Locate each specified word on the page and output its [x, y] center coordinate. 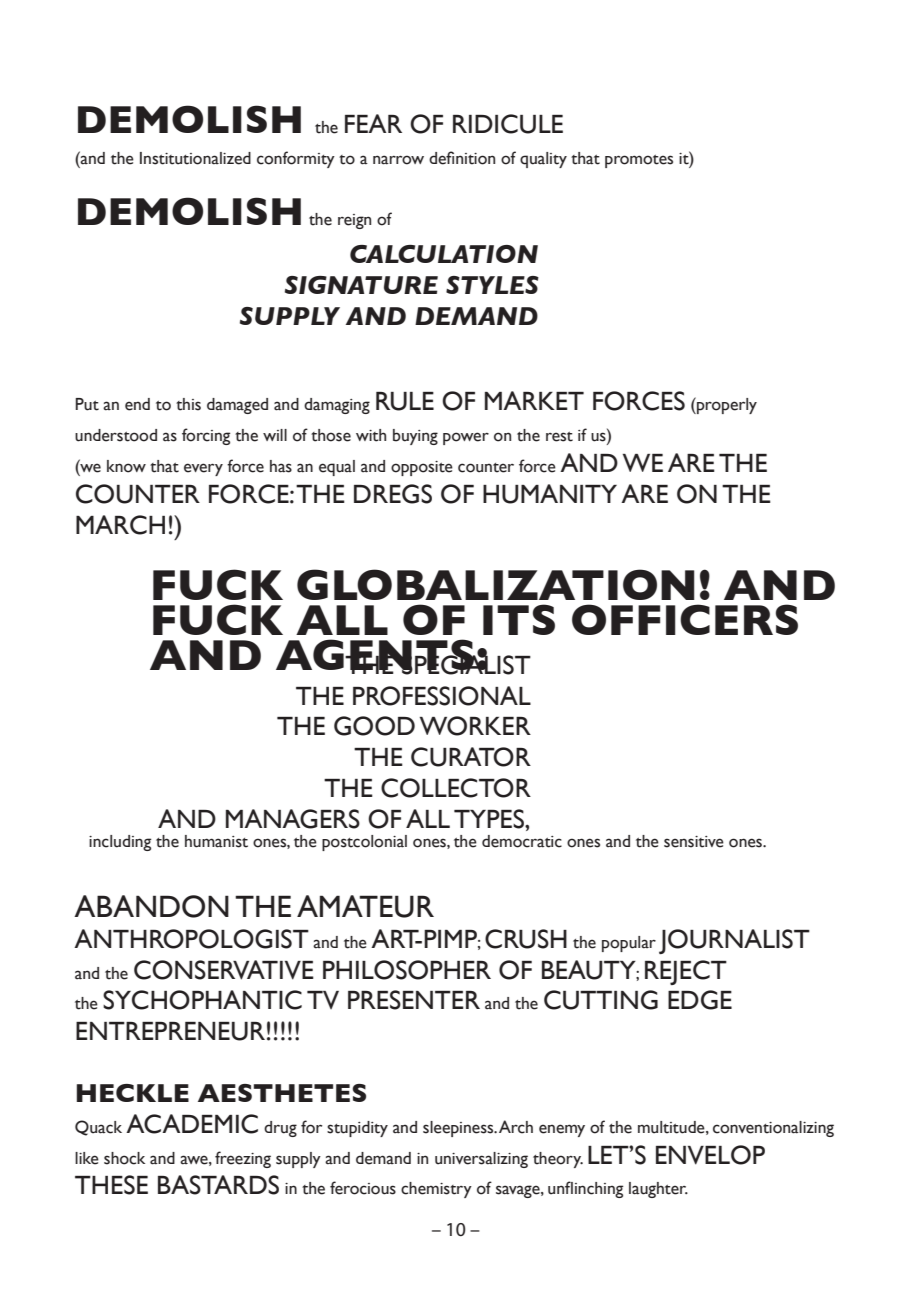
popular [629, 944]
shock [124, 1158]
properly [726, 405]
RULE [405, 401]
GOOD [374, 726]
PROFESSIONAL [442, 696]
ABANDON [151, 906]
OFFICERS [685, 619]
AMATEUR [365, 906]
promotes [639, 161]
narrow [398, 160]
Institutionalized [195, 158]
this [188, 404]
